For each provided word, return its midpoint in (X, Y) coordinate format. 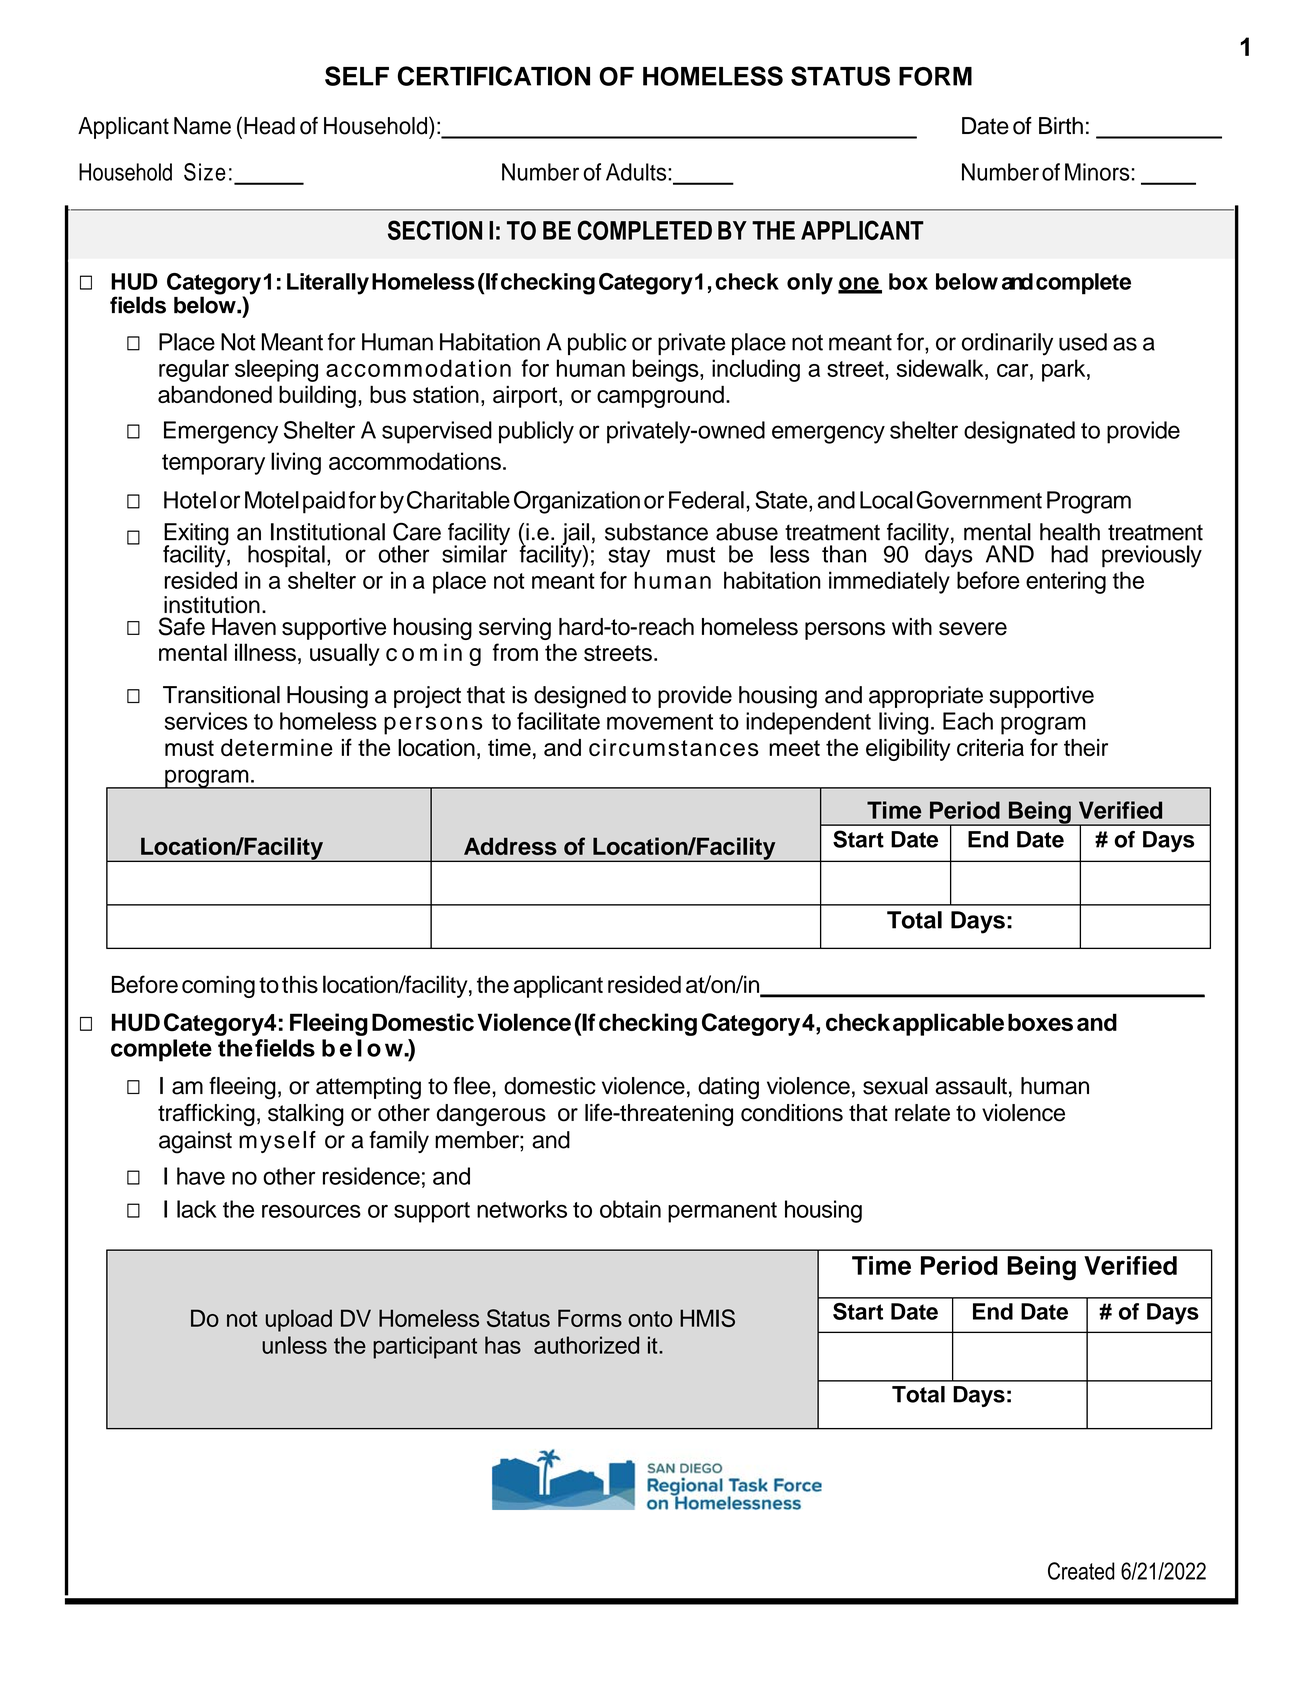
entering (1066, 582)
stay (629, 557)
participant (425, 1347)
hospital (286, 556)
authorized (586, 1345)
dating (728, 1088)
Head (269, 126)
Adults (637, 172)
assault (971, 1086)
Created (1081, 1571)
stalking (306, 1115)
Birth (1061, 125)
